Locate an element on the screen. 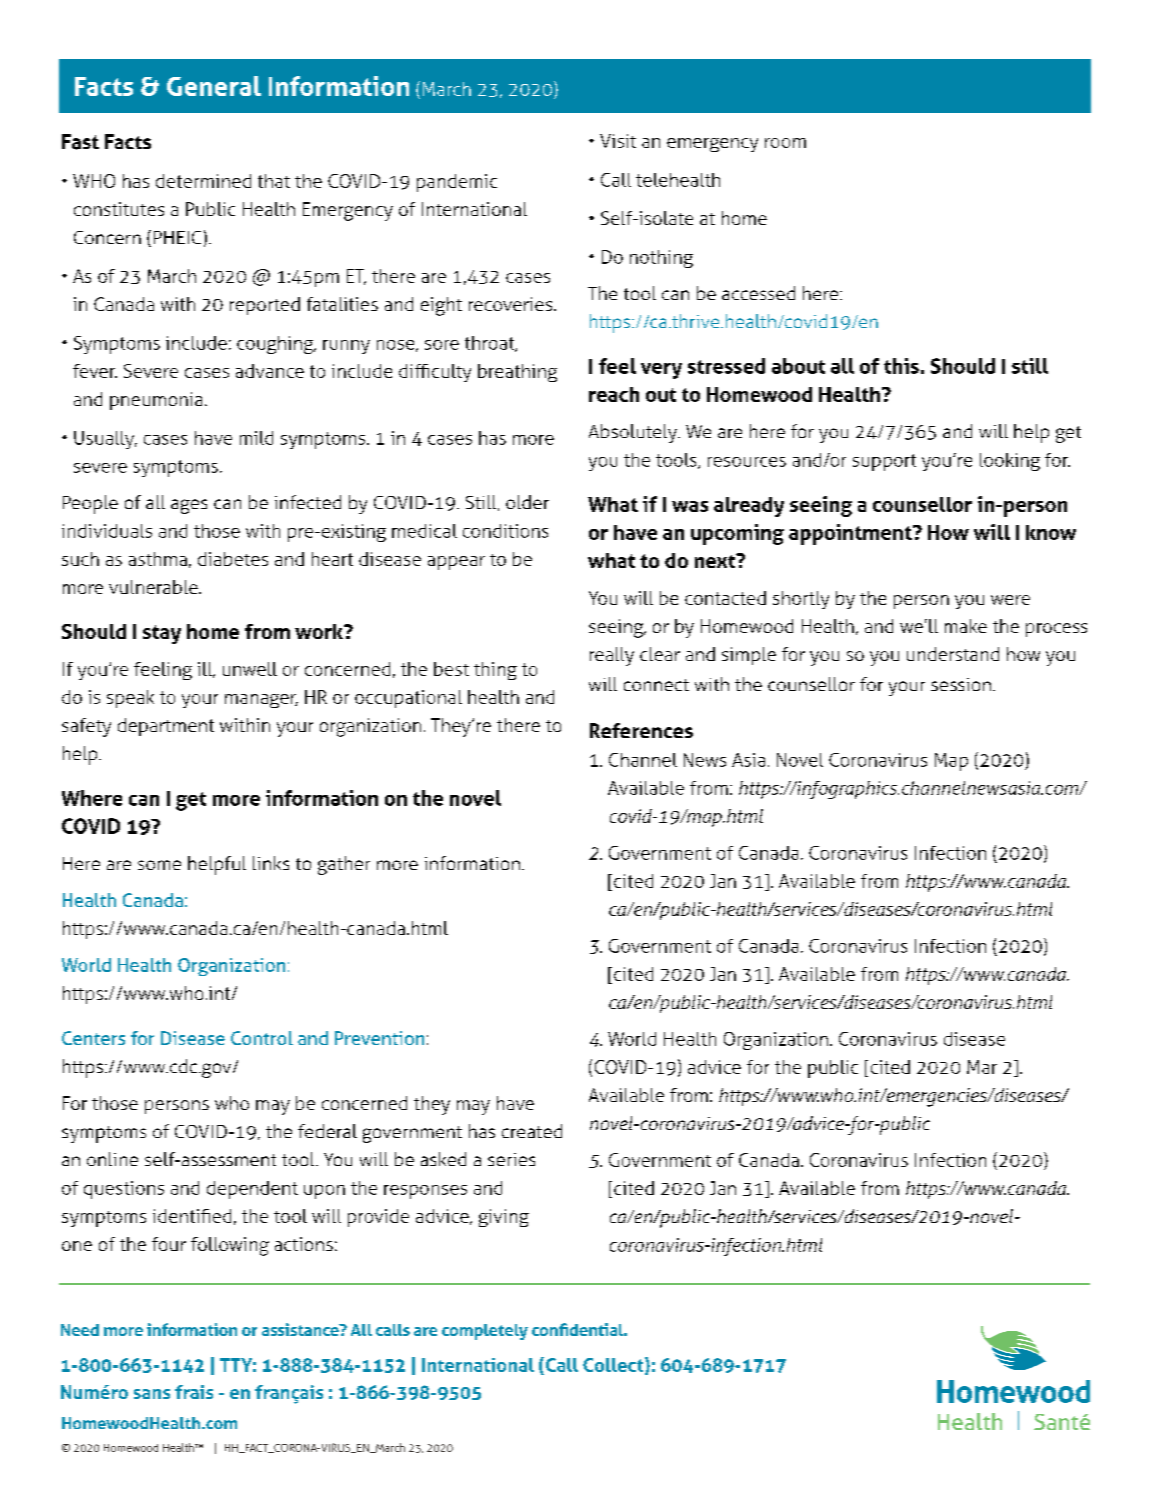  giving is located at coordinates (504, 1218).
